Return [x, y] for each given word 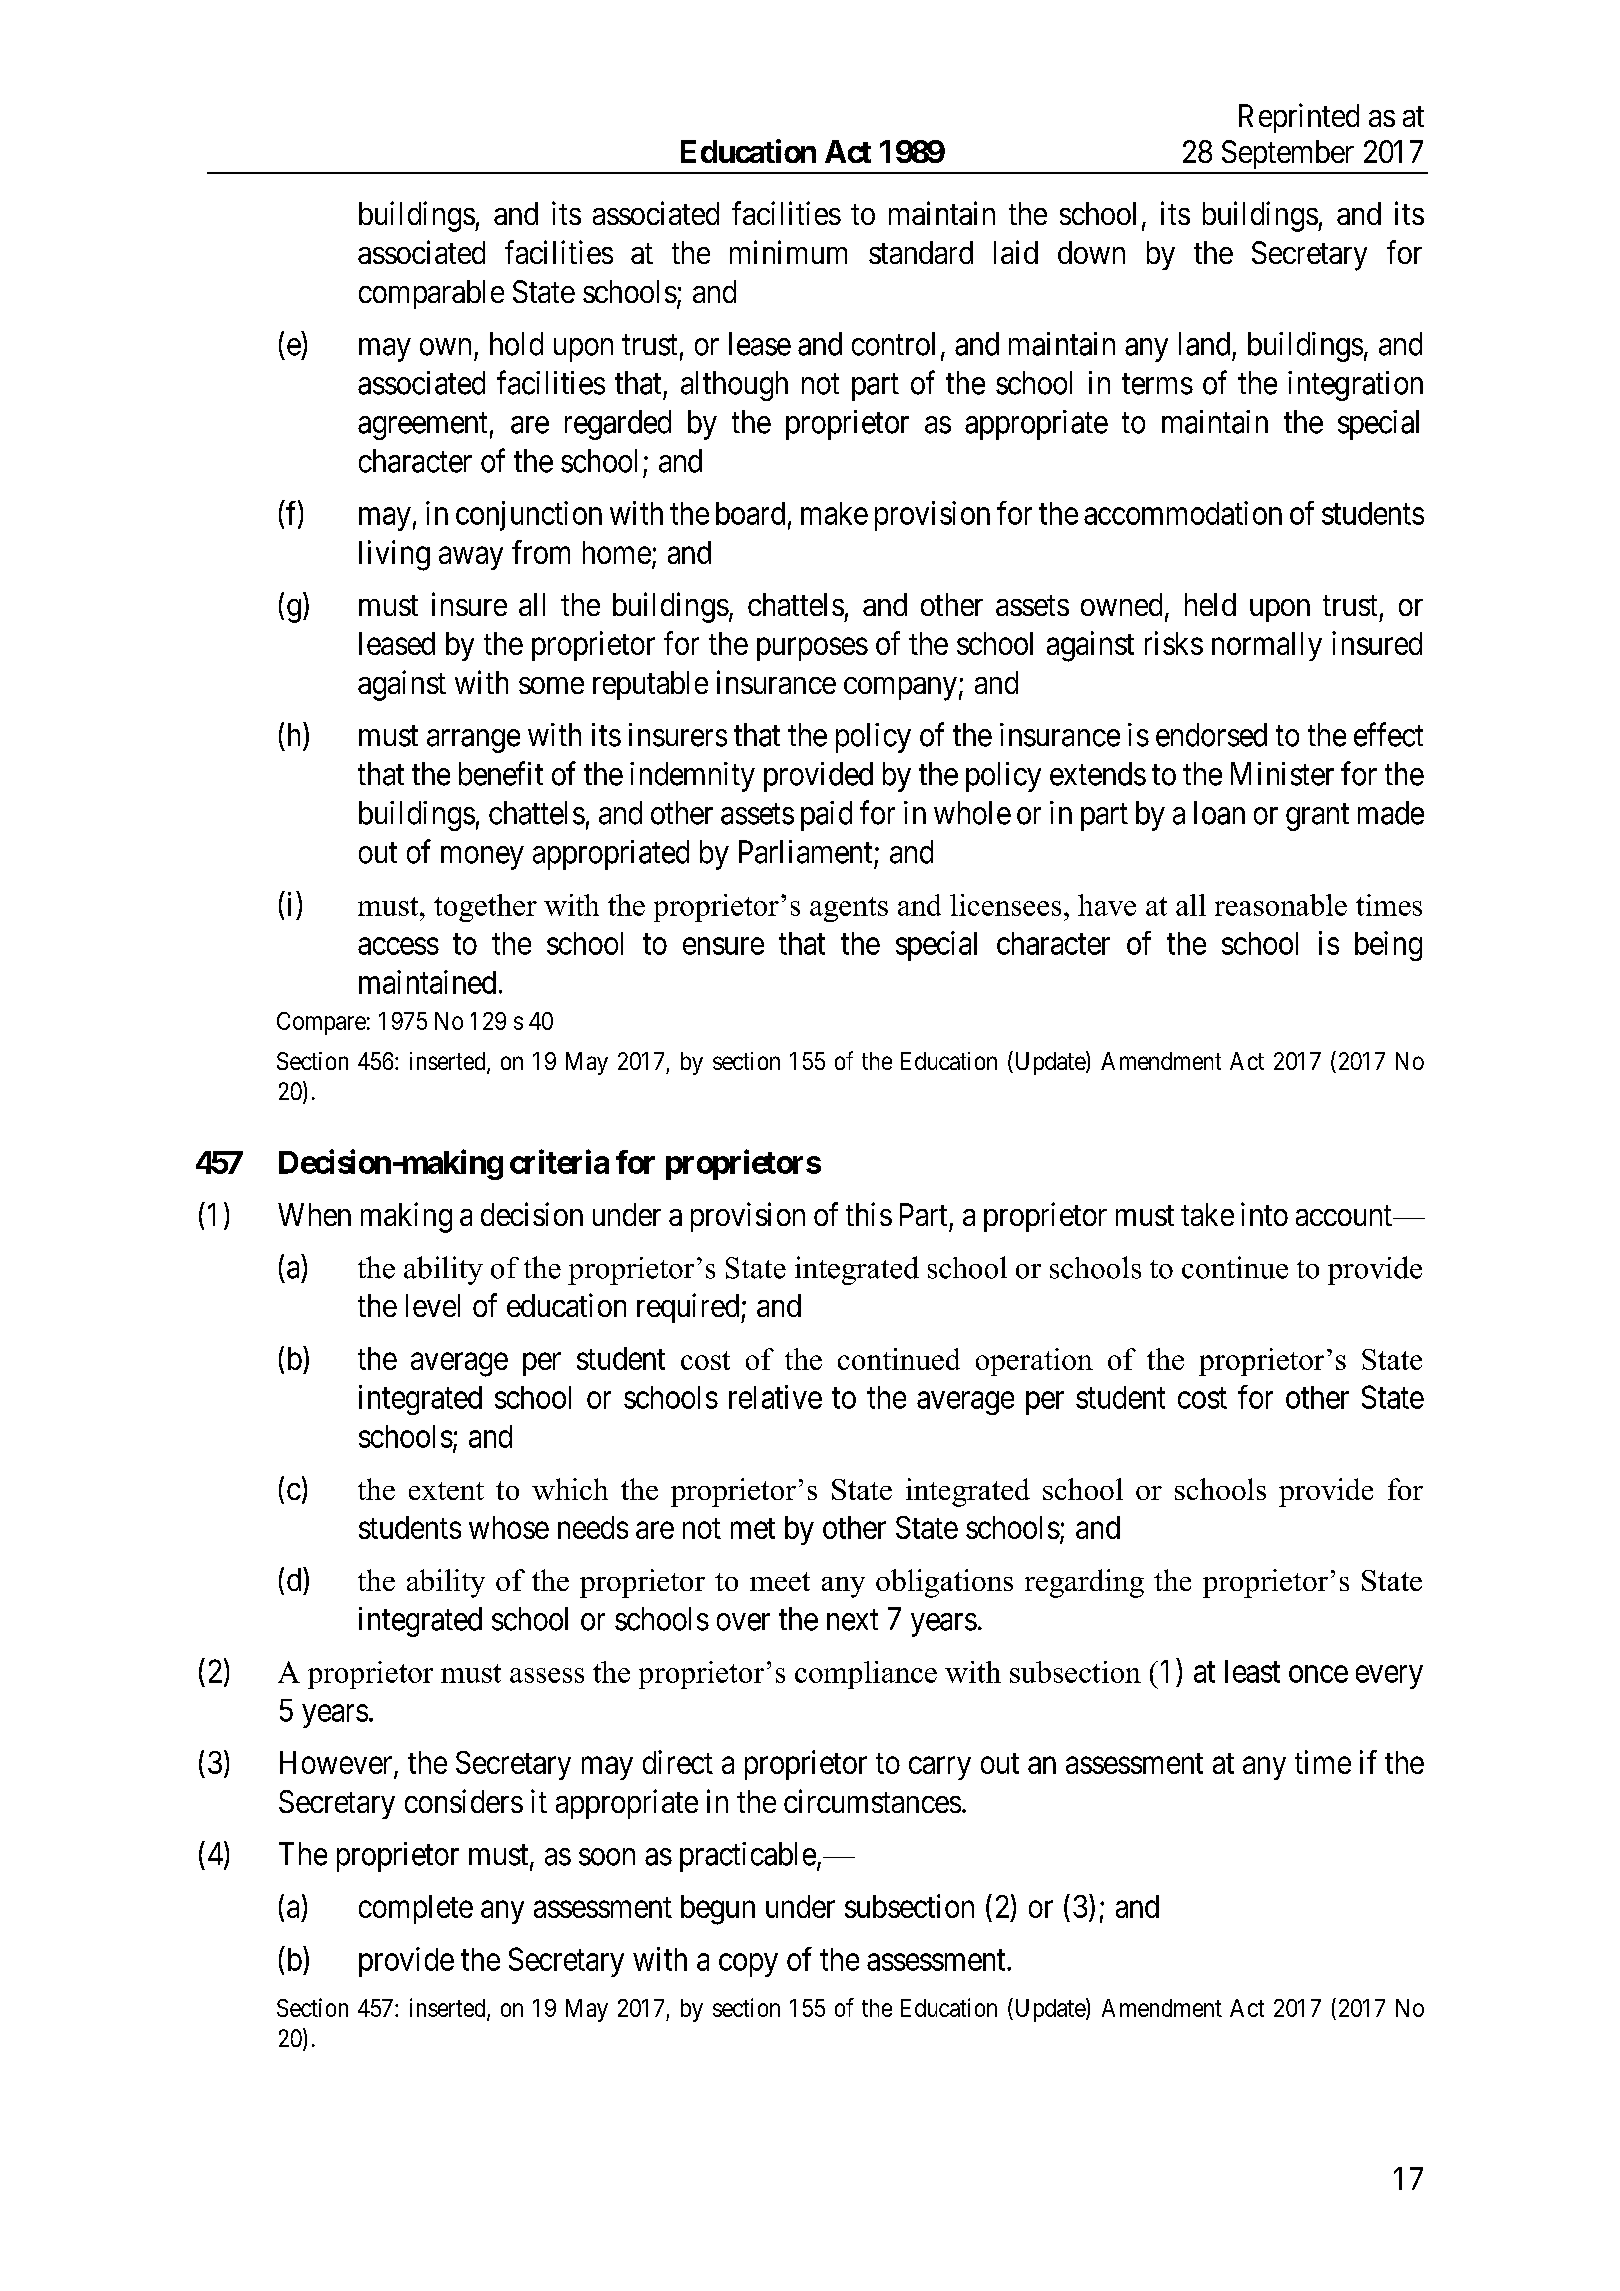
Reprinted [1299, 118]
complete [416, 1909]
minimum [788, 252]
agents [849, 909]
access [398, 946]
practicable [748, 1857]
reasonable [1281, 905]
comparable [431, 294]
